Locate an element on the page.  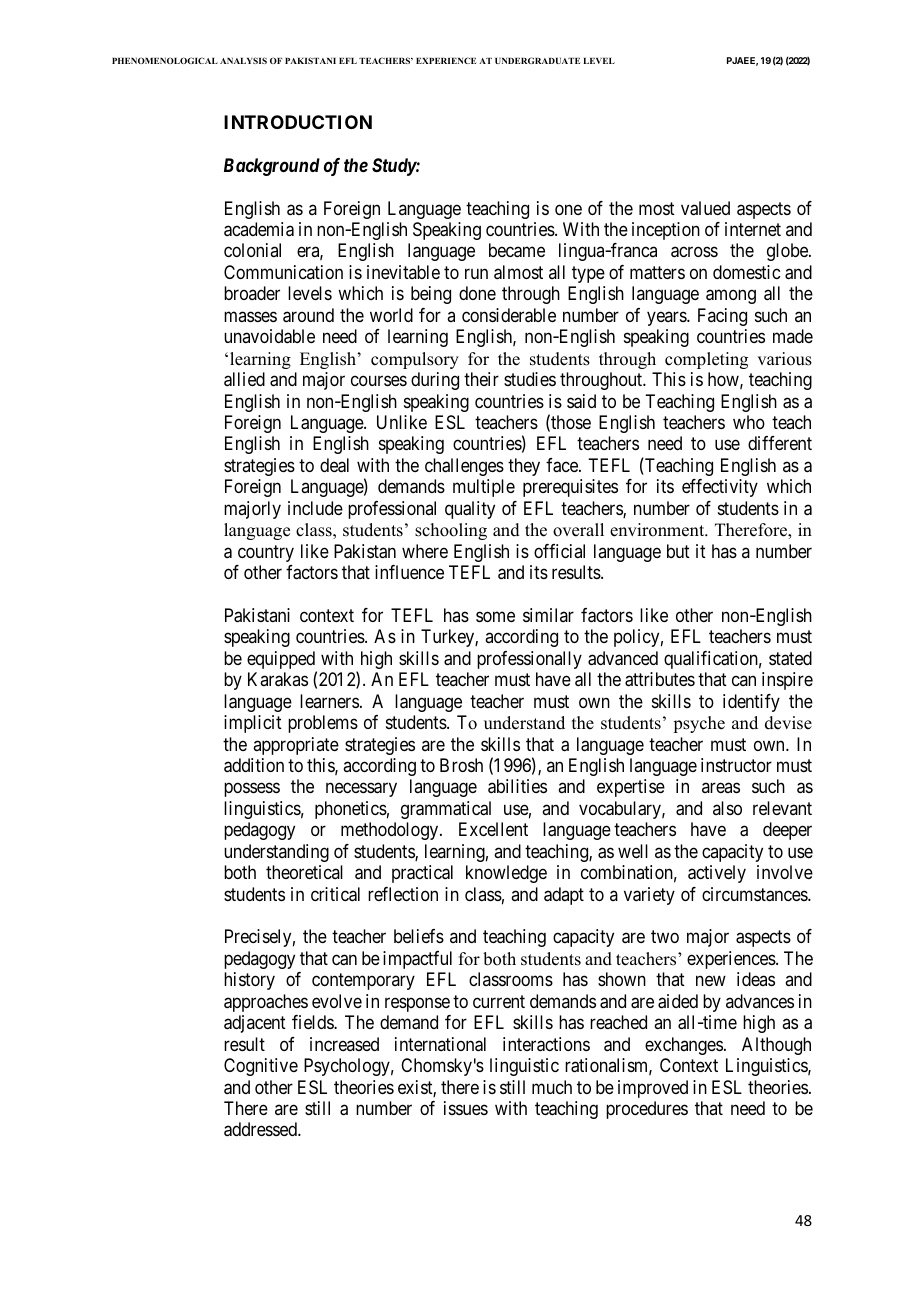
environment is located at coordinates (658, 530).
